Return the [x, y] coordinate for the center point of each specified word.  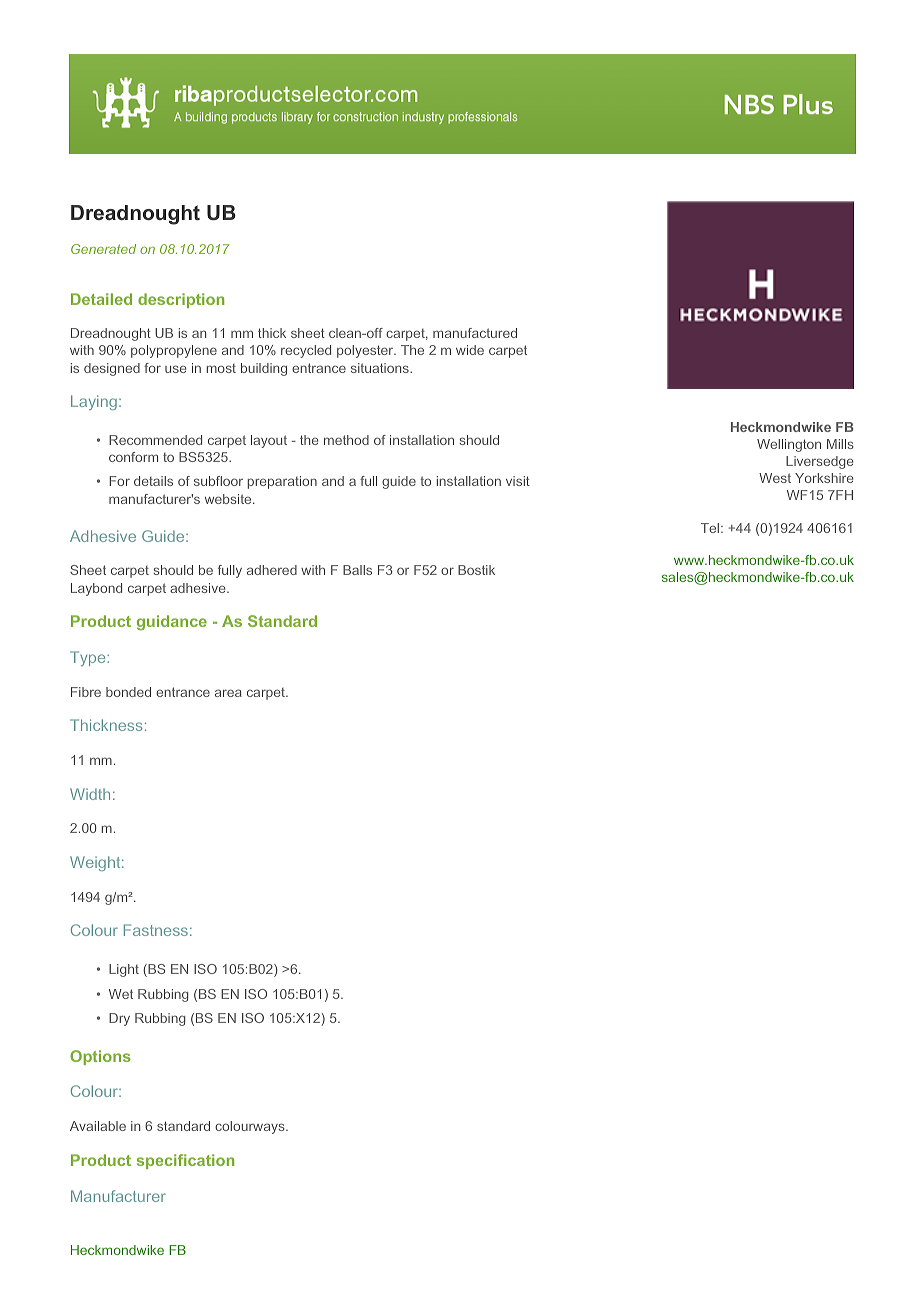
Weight [96, 863]
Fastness [156, 930]
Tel [711, 528]
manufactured [475, 333]
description [181, 300]
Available [98, 1126]
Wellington [789, 445]
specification [185, 1161]
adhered [272, 570]
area [228, 693]
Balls [357, 570]
